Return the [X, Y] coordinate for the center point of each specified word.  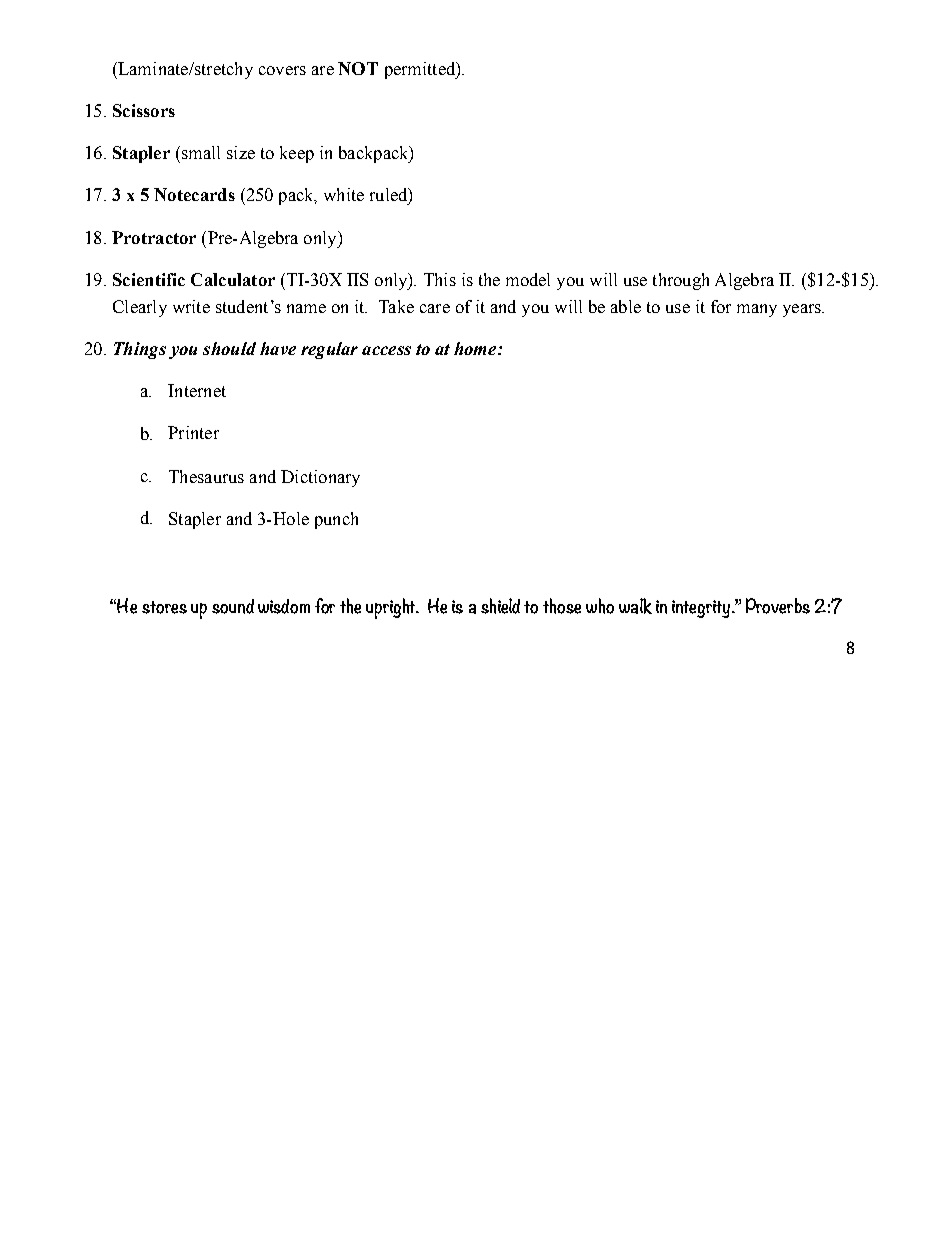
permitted [421, 70]
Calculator [233, 279]
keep [297, 154]
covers [282, 70]
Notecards [194, 194]
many [757, 310]
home [476, 348]
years [803, 310]
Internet [197, 390]
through [681, 281]
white [344, 194]
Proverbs [778, 606]
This [440, 279]
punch [336, 520]
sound [233, 606]
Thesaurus [206, 476]
